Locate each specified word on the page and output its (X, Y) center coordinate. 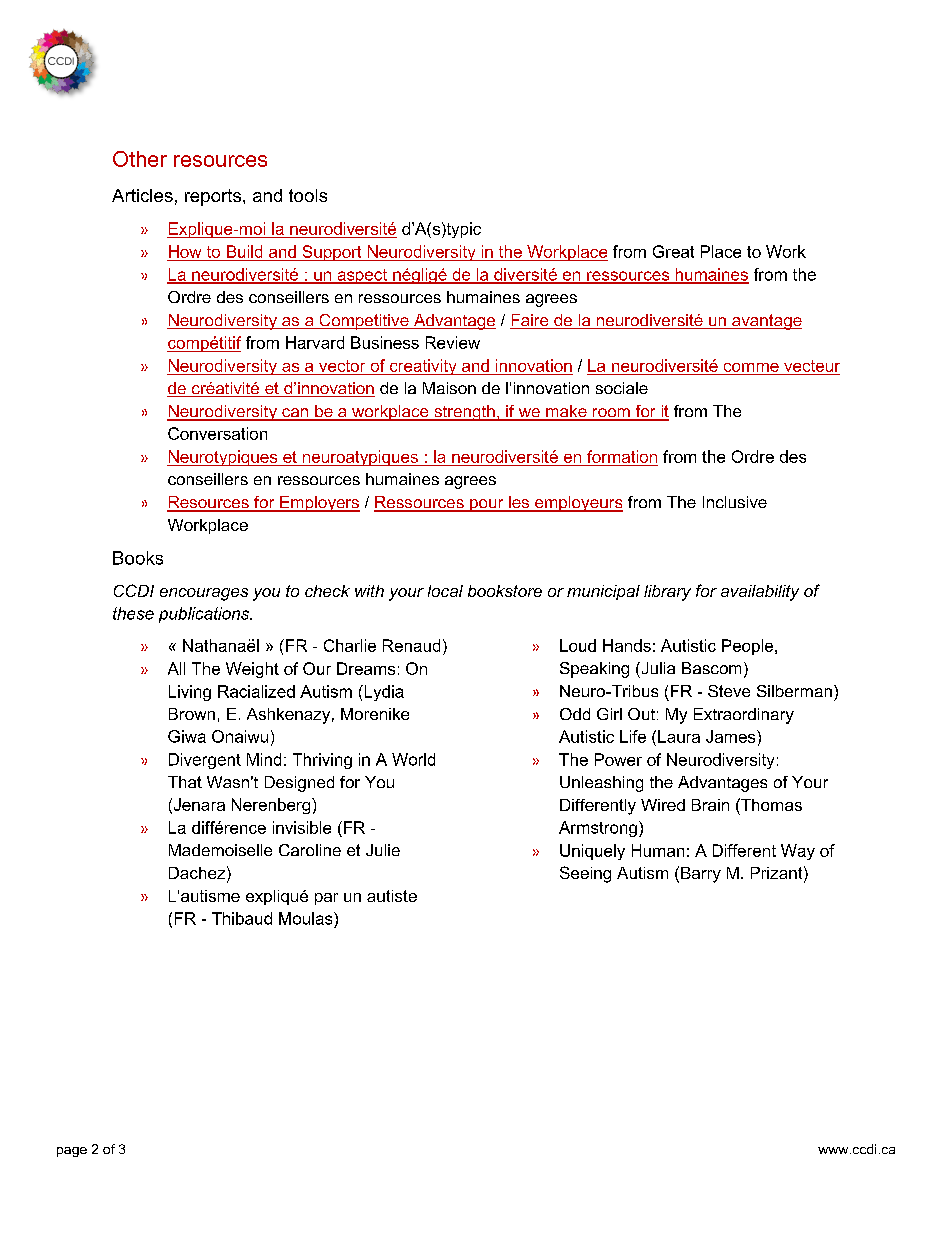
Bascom (711, 668)
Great (673, 251)
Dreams (366, 668)
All (176, 668)
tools (308, 195)
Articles (142, 195)
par (326, 899)
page (72, 1152)
